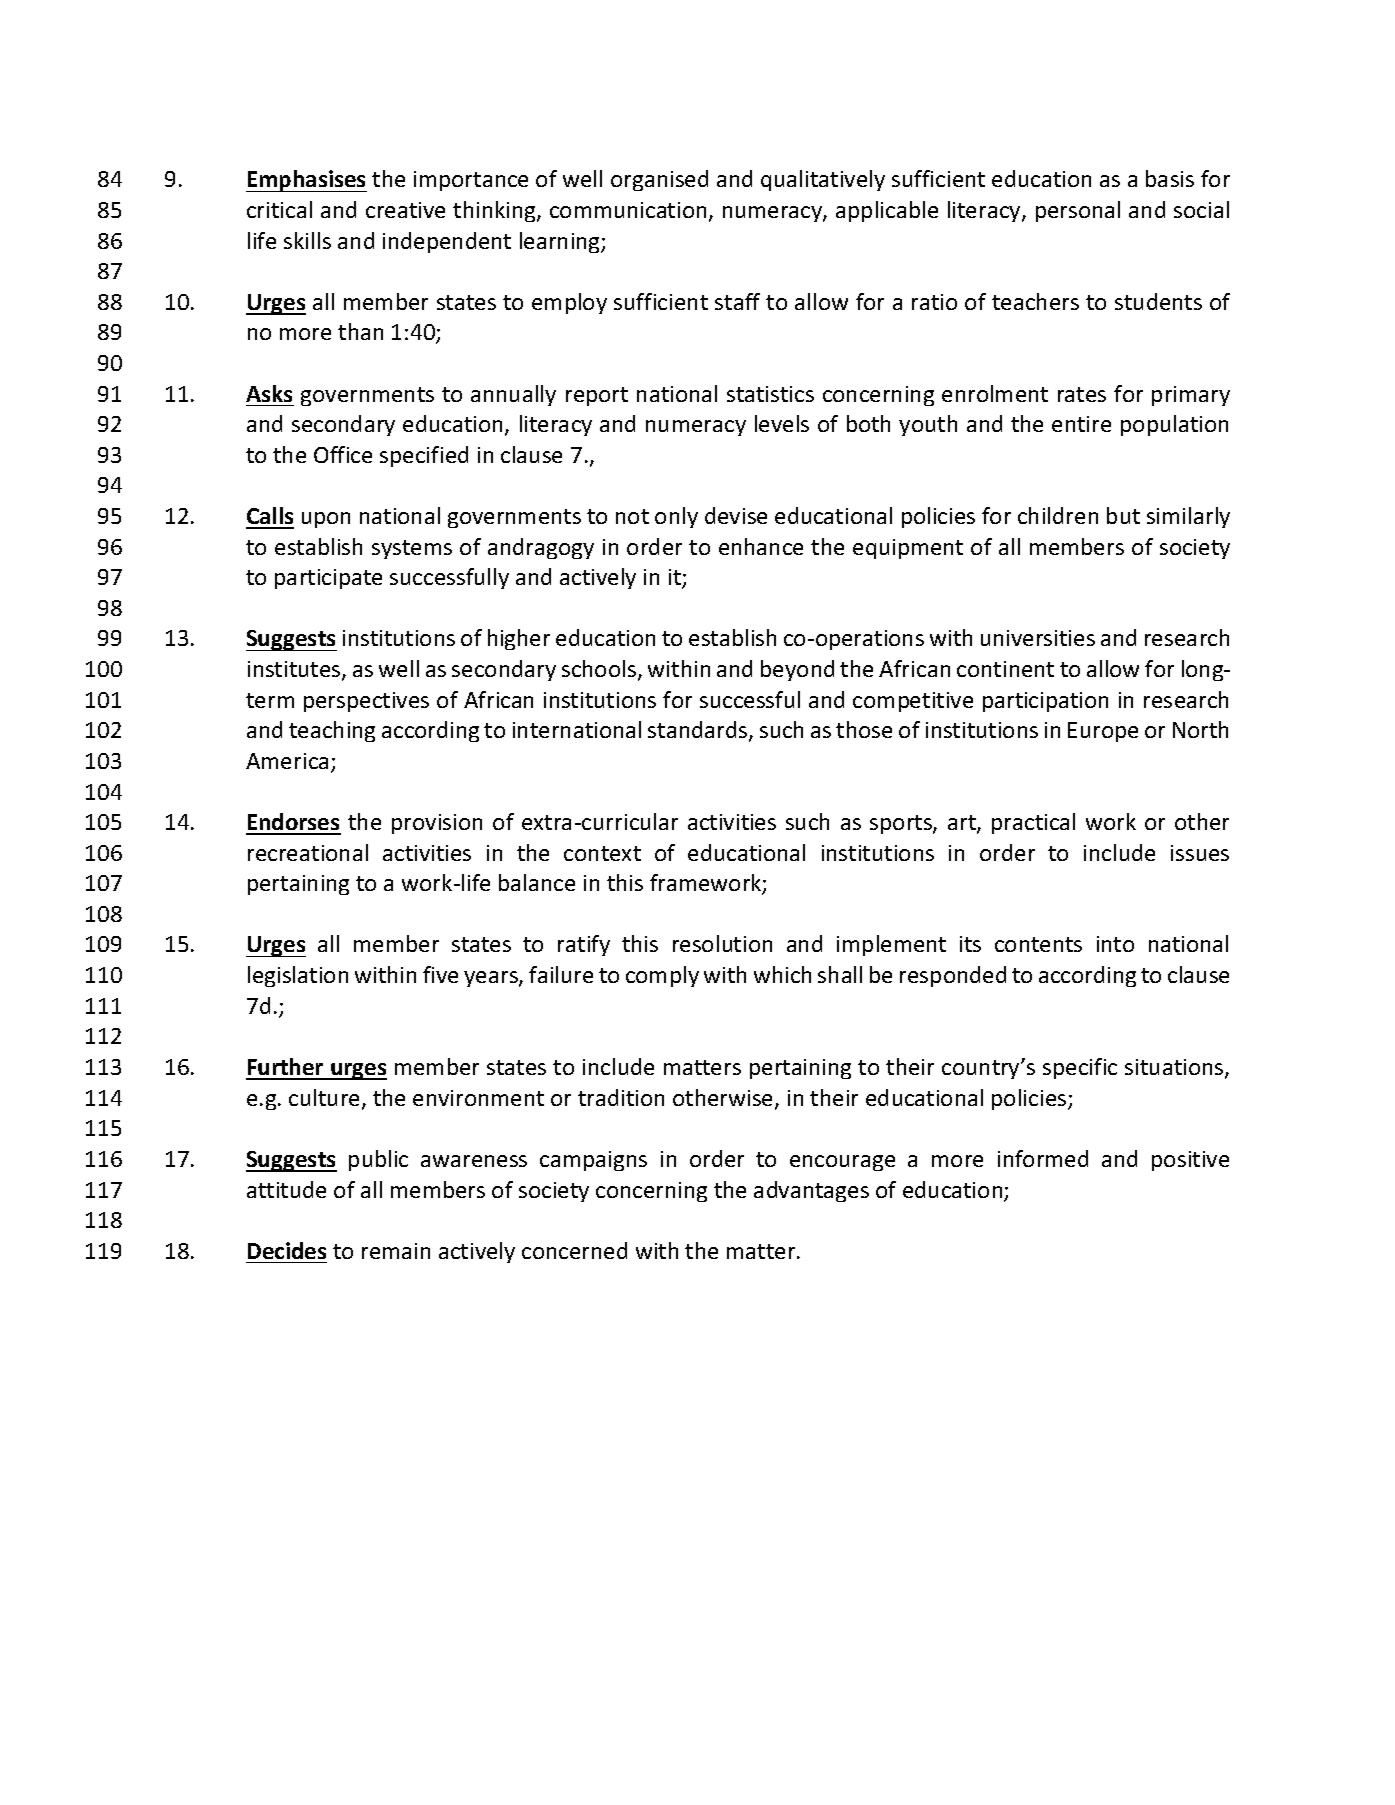 The image size is (1395, 1805). What do you see at coordinates (405, 210) in the image?
I see `creative` at bounding box center [405, 210].
